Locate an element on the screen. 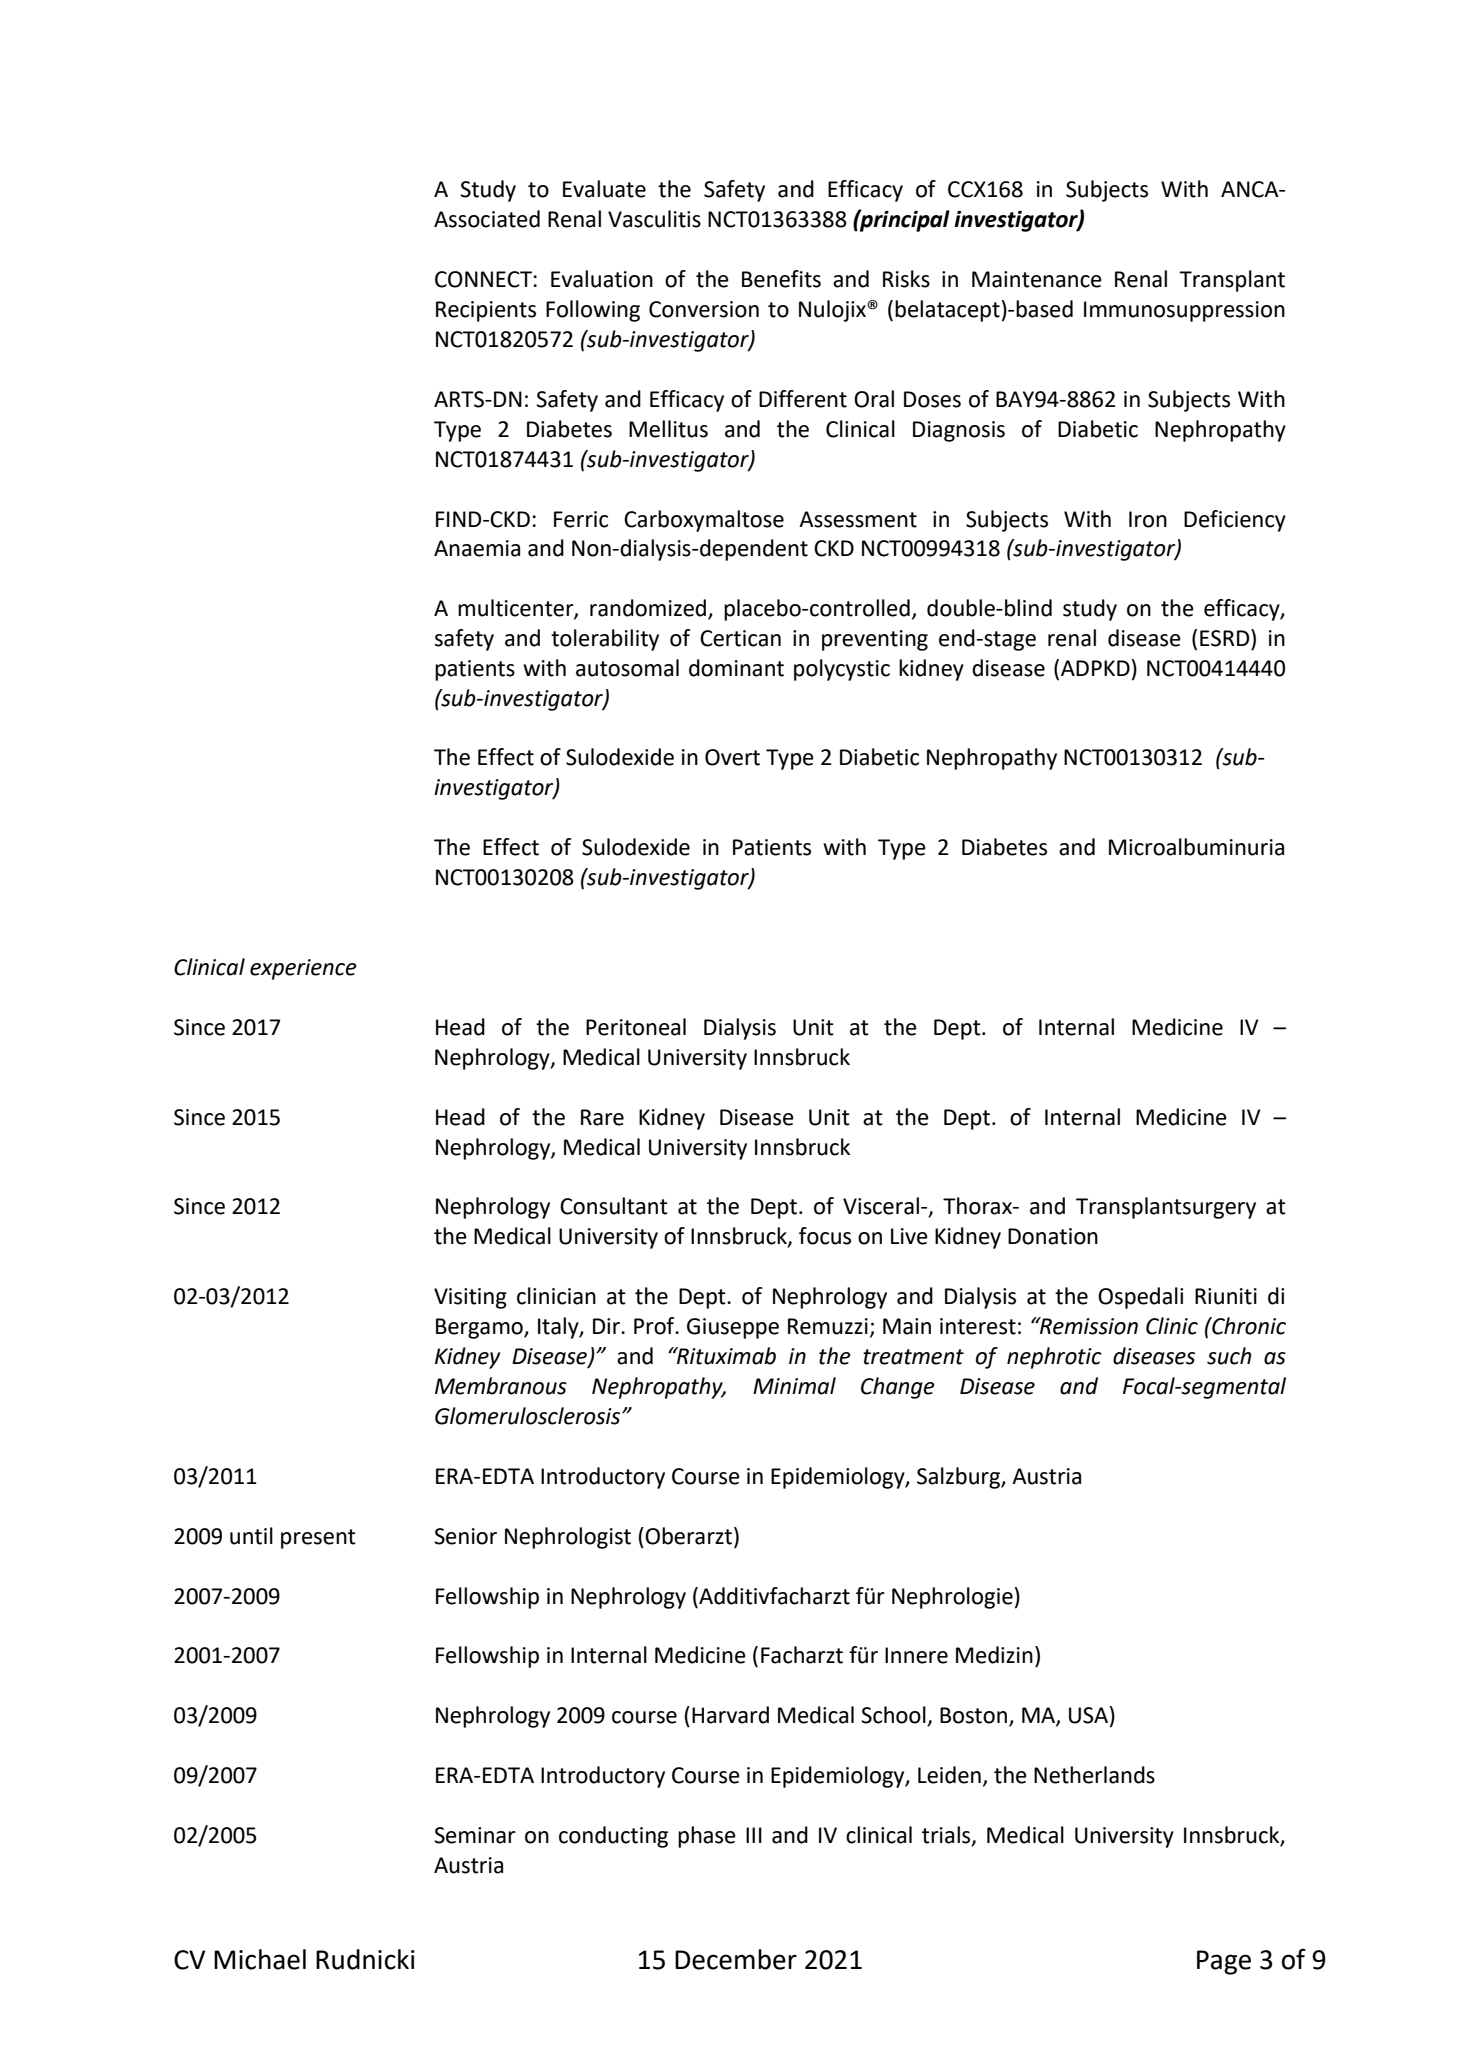 Image resolution: width=1459 pixels, height=2064 pixels. CONNECT is located at coordinates (483, 279).
